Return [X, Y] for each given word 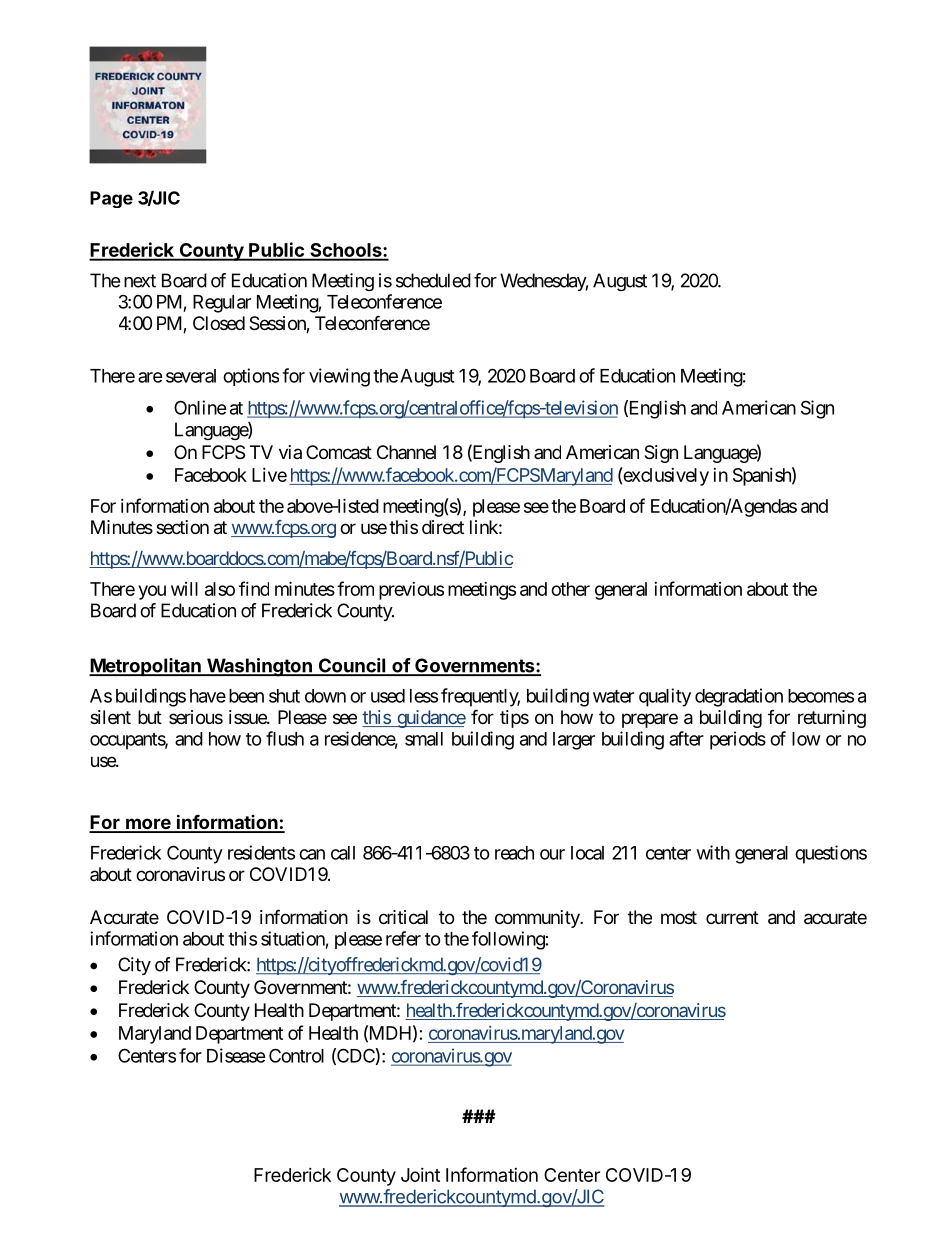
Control [296, 1055]
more [148, 825]
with [713, 852]
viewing [339, 377]
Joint [420, 1175]
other [570, 589]
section [182, 527]
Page [111, 199]
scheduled [433, 280]
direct [443, 527]
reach [514, 853]
